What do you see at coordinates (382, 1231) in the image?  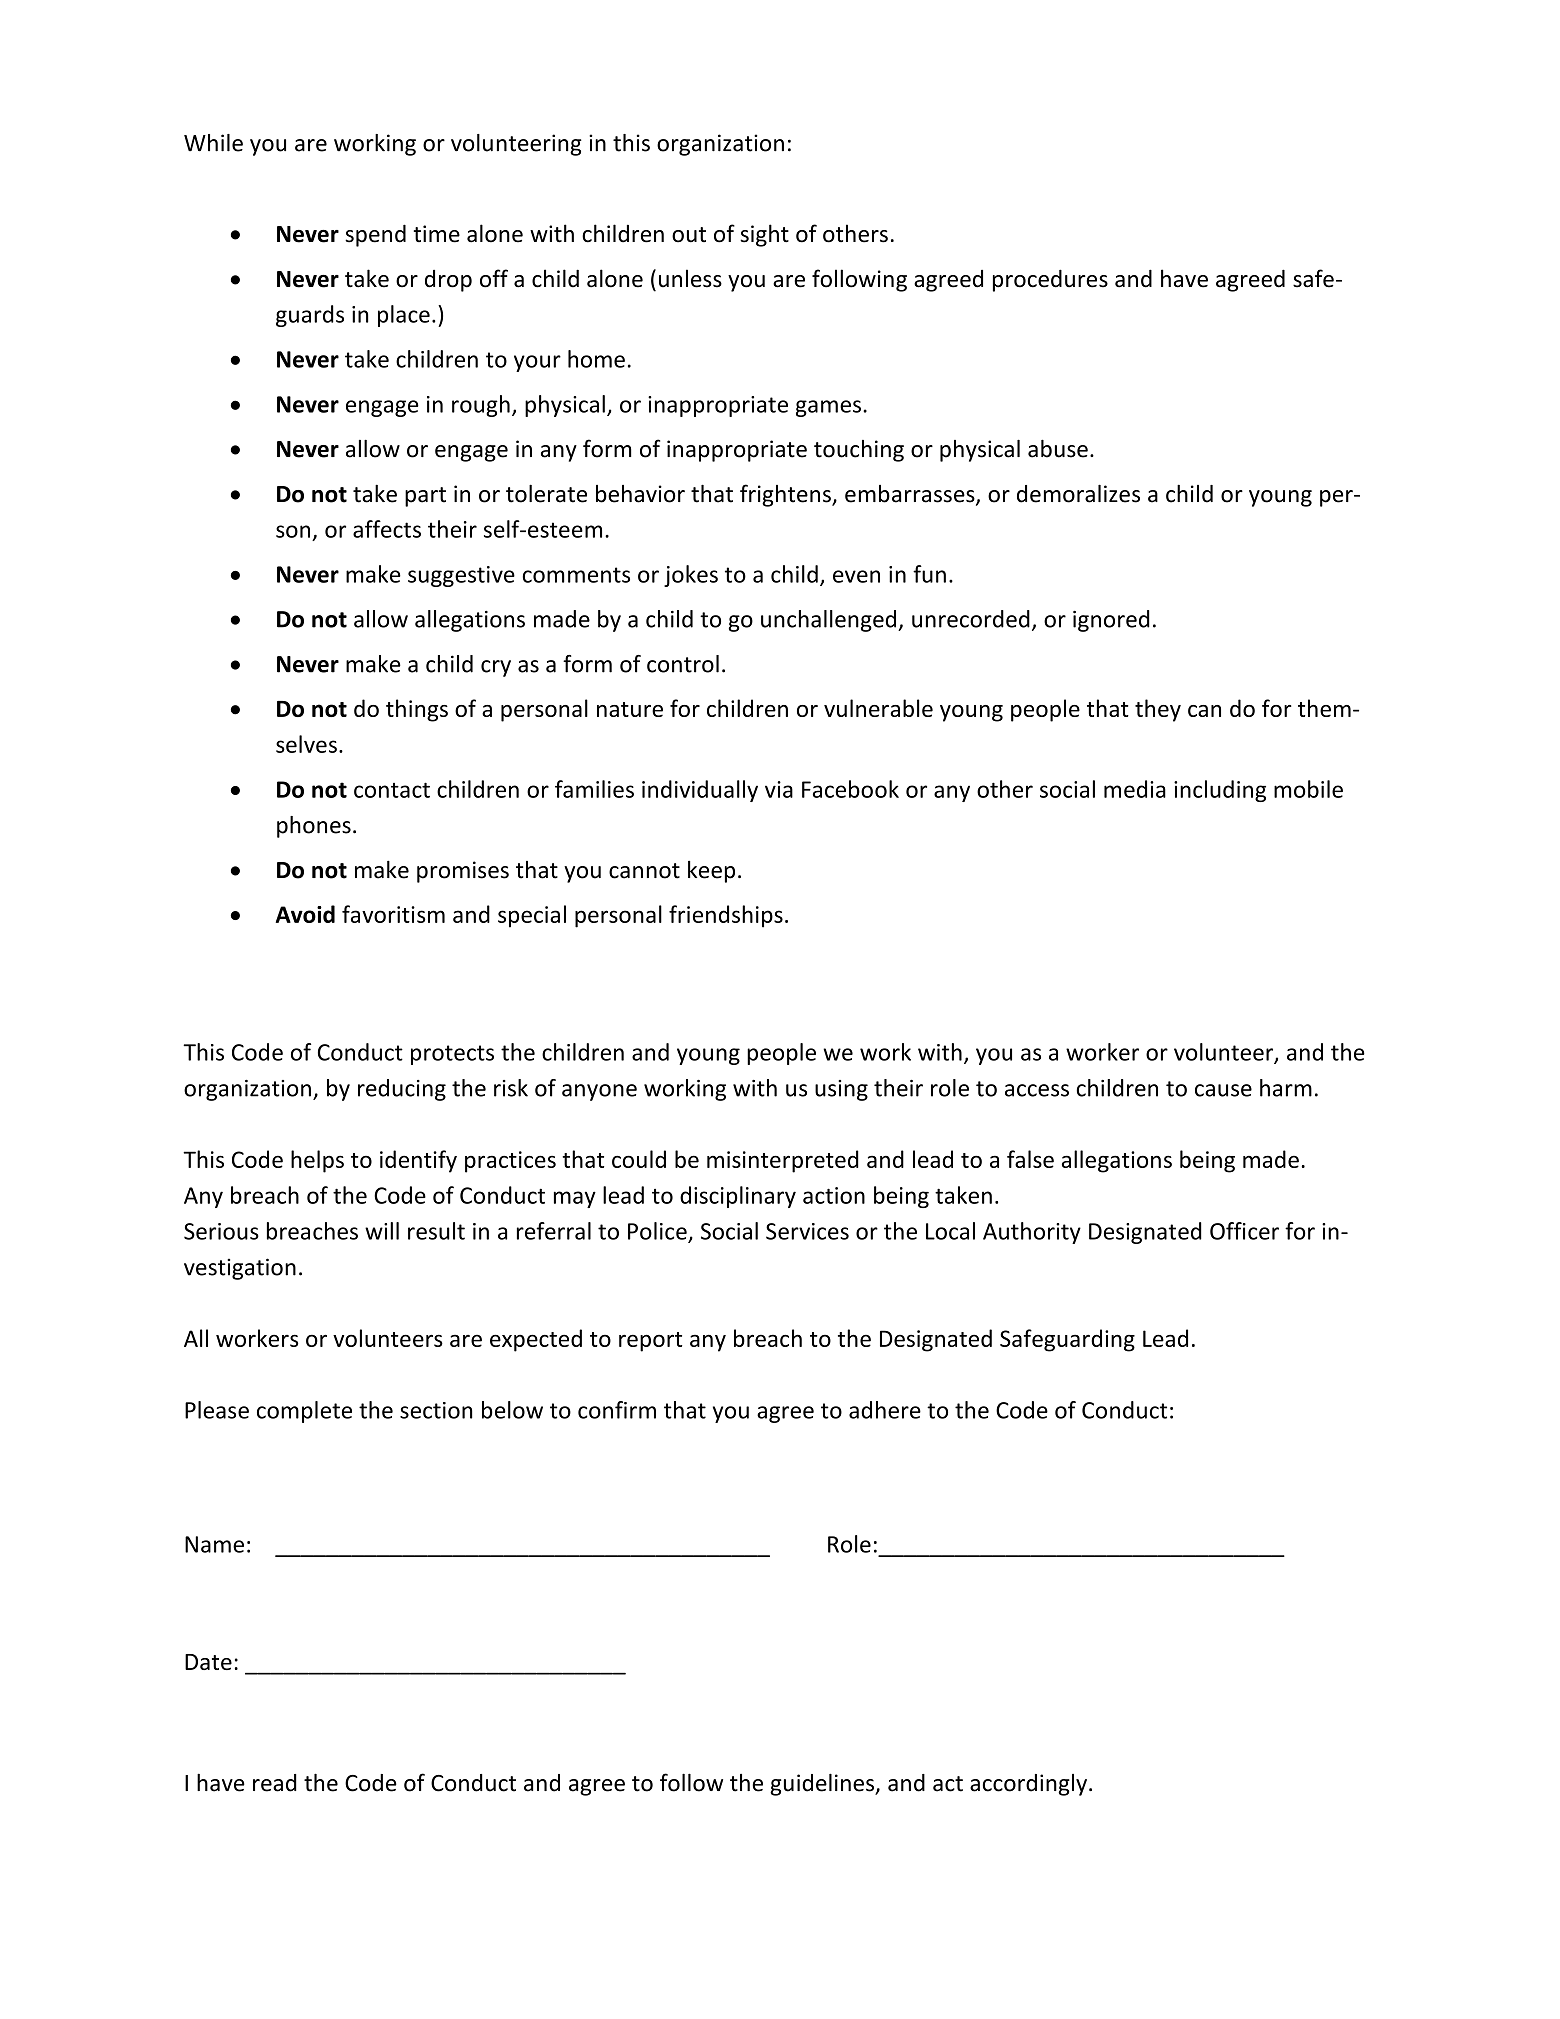 I see `will` at bounding box center [382, 1231].
